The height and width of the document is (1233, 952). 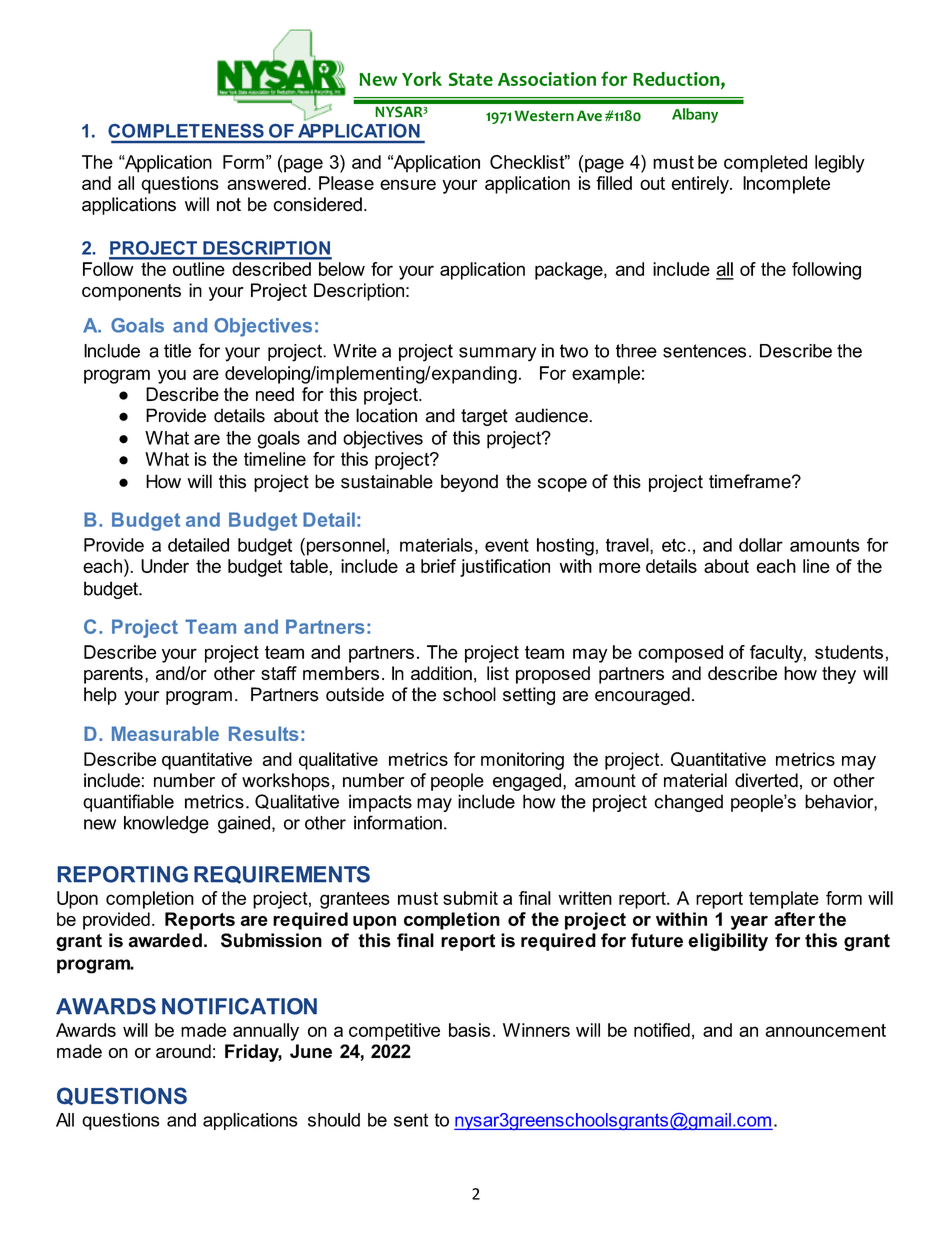 I want to click on State, so click(x=471, y=79).
